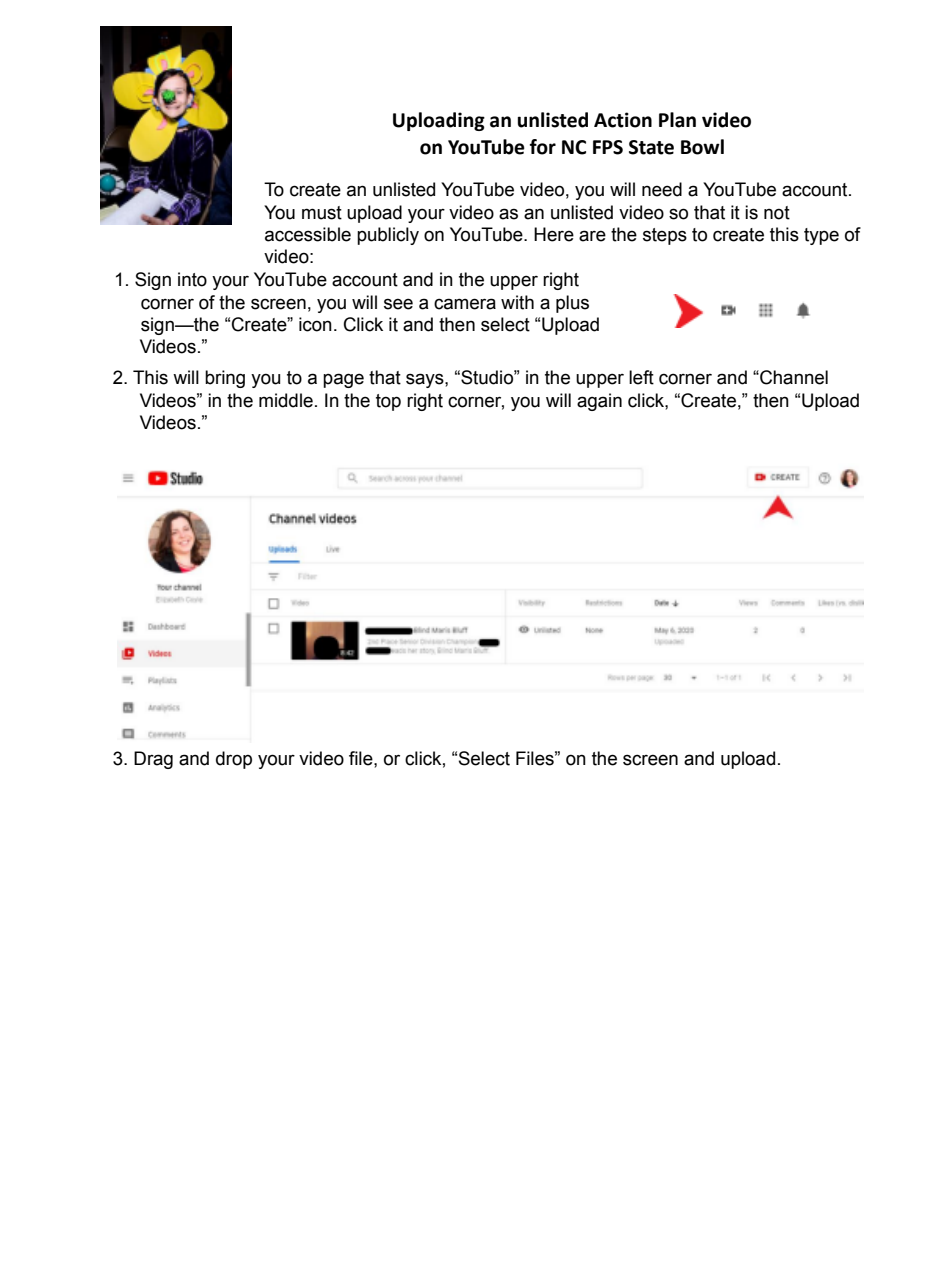  What do you see at coordinates (599, 402) in the screenshot?
I see `again` at bounding box center [599, 402].
